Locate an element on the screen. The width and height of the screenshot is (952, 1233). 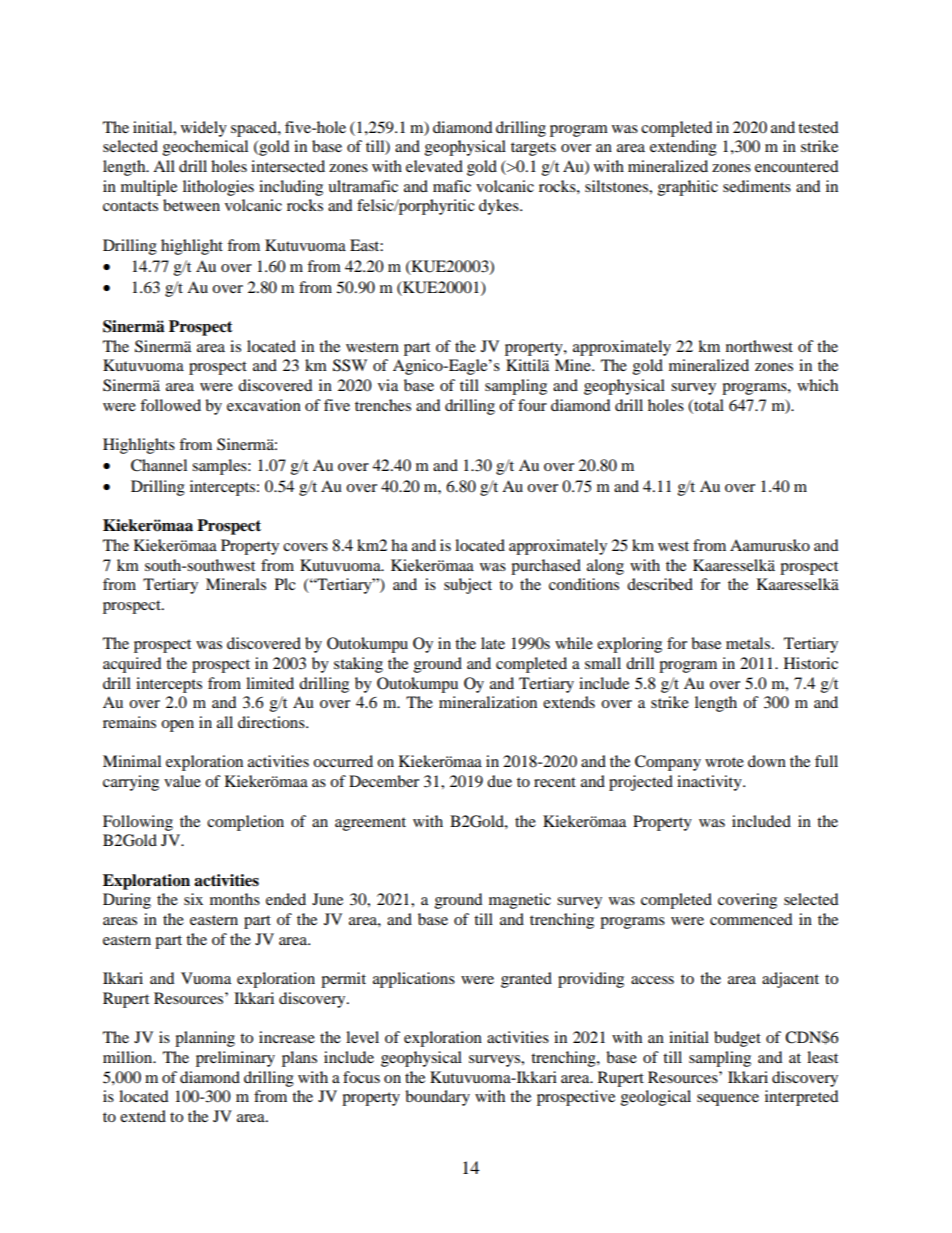
which is located at coordinates (817, 385).
